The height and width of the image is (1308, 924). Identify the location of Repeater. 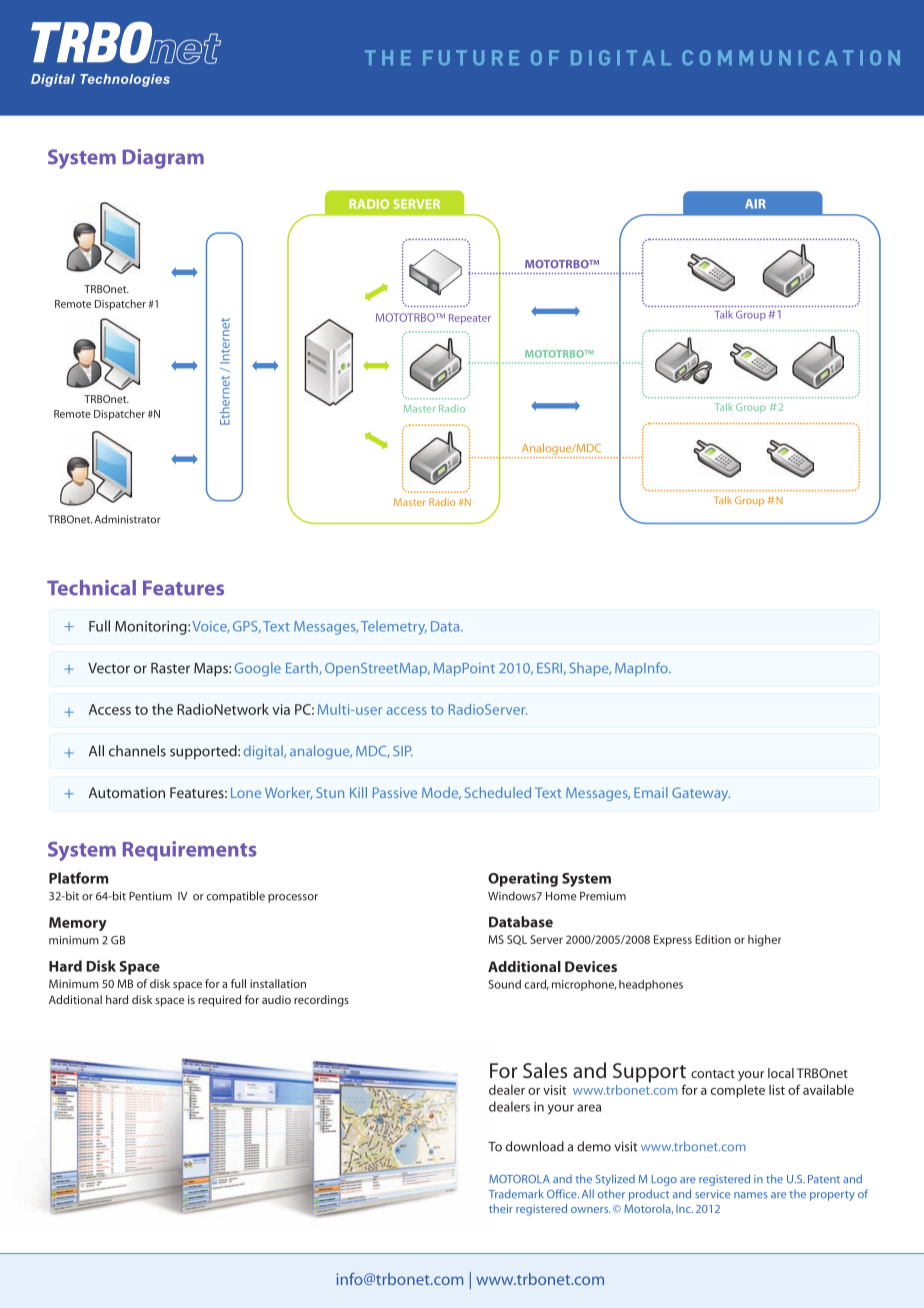
(470, 319).
